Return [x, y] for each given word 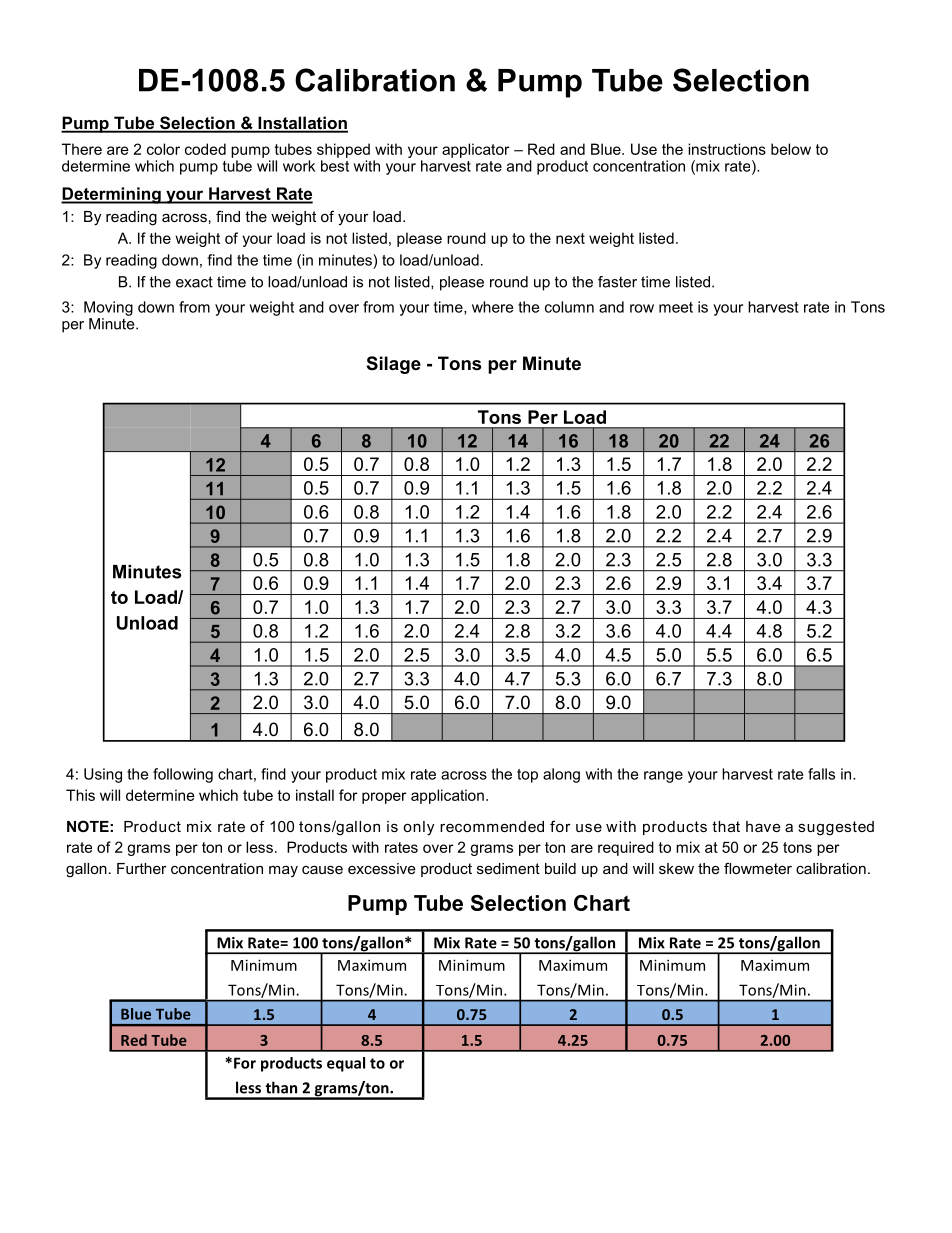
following [183, 775]
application [447, 796]
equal [346, 1064]
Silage [394, 365]
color [163, 149]
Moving [108, 308]
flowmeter [758, 868]
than [281, 1087]
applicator [475, 150]
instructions [727, 149]
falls [821, 774]
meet [676, 307]
